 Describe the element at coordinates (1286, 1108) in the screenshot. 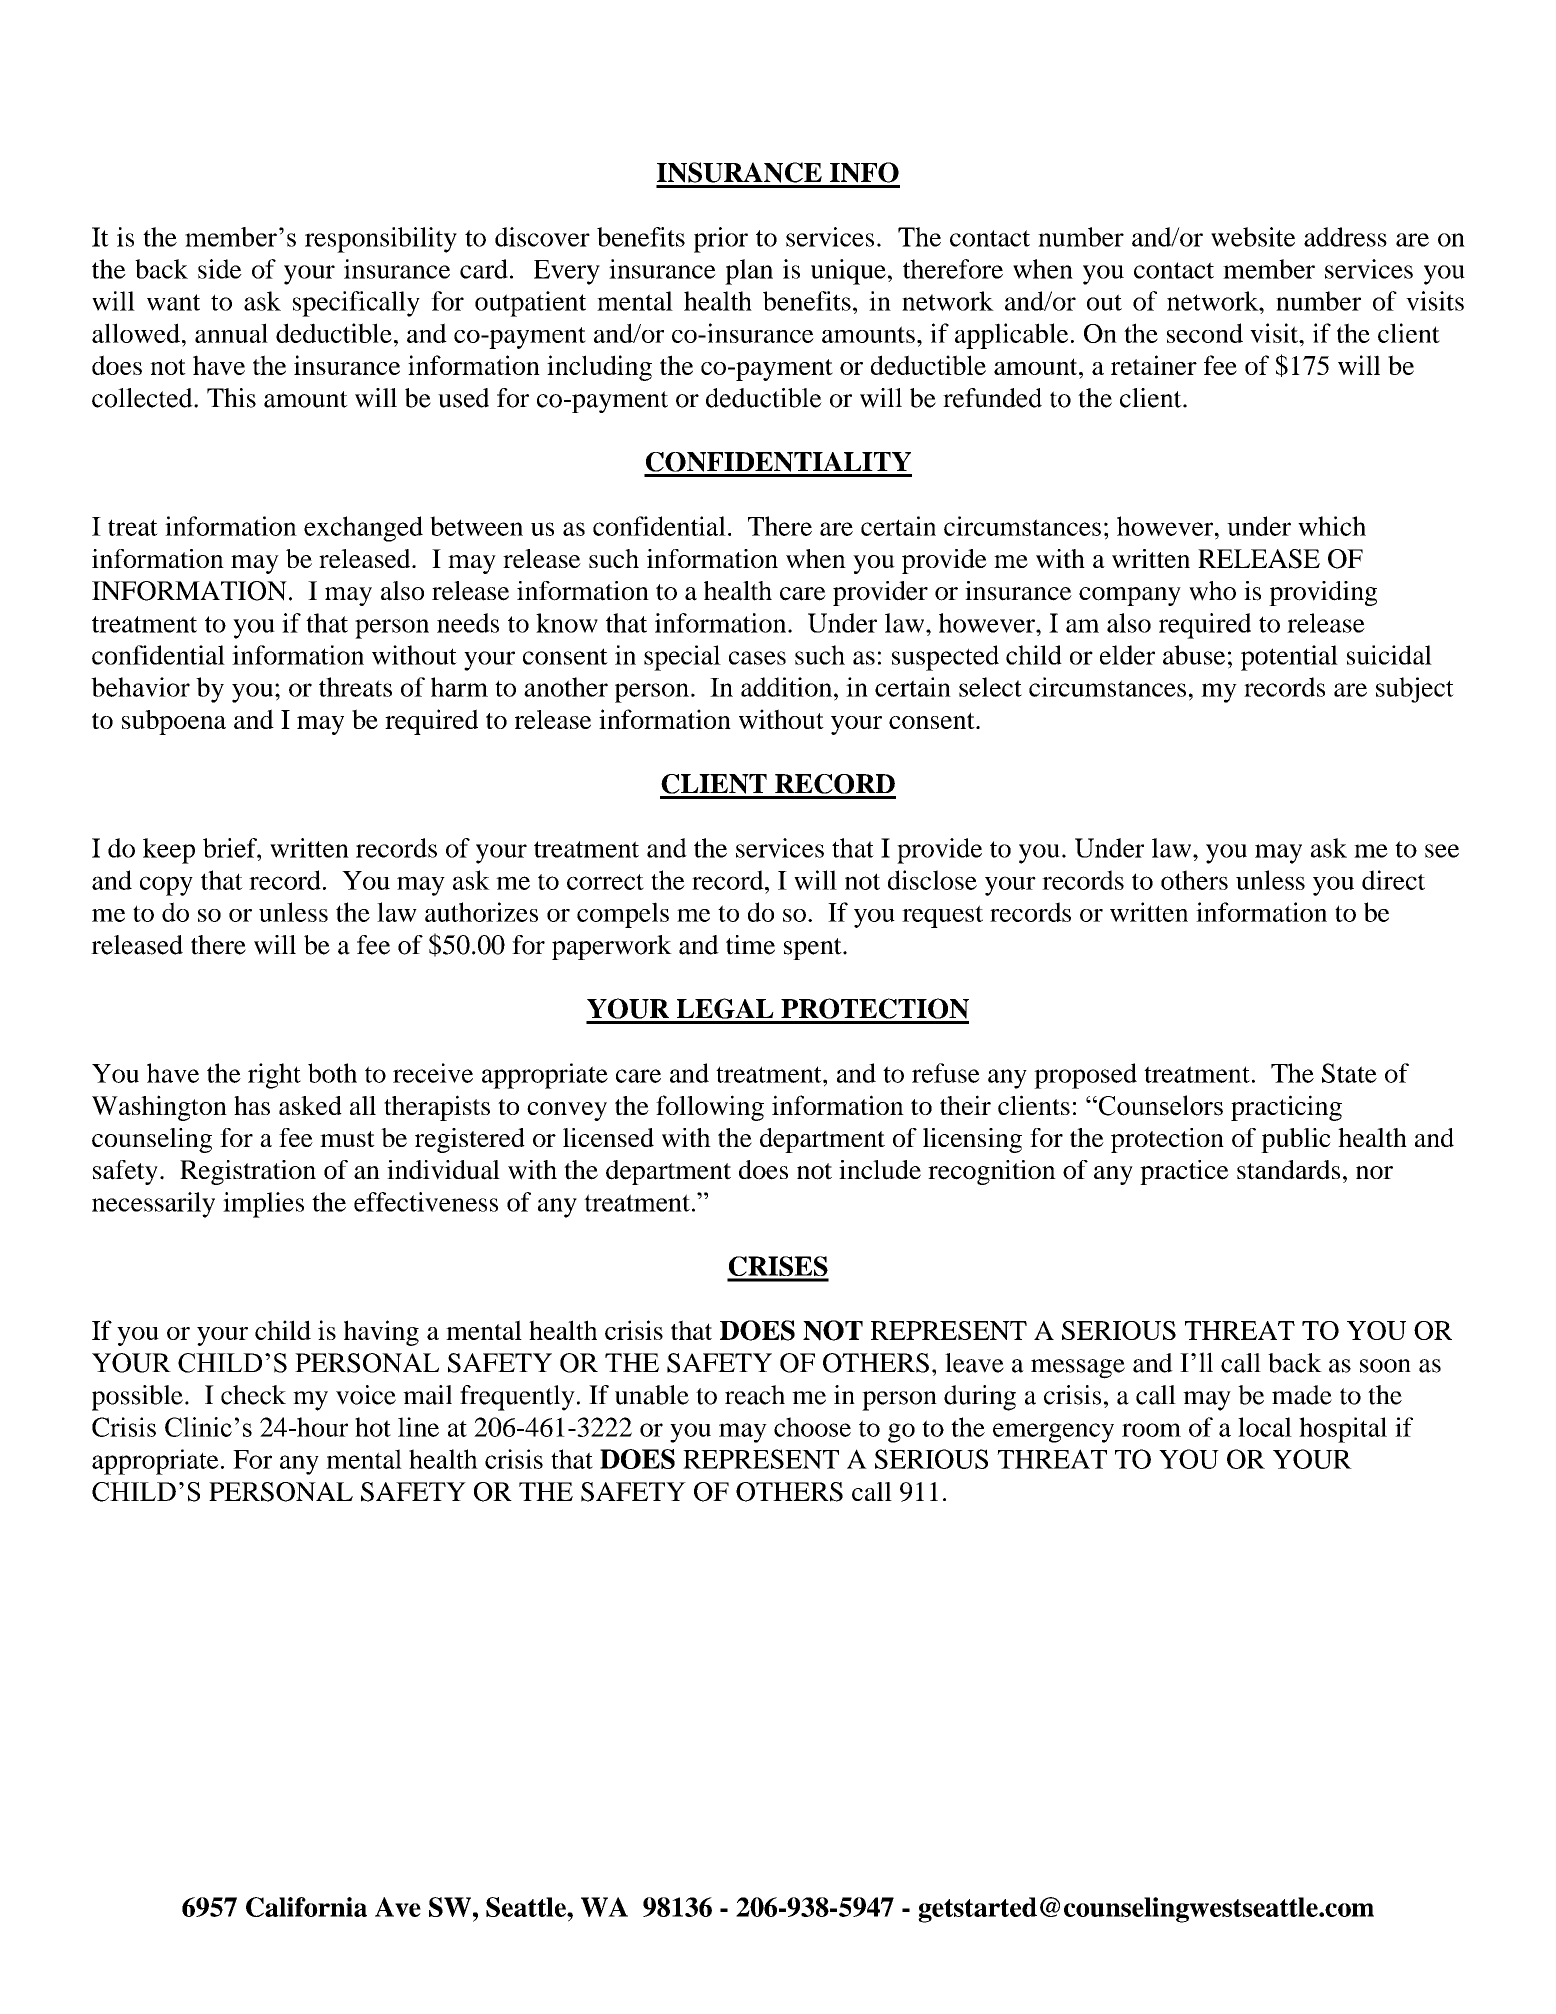

I see `practicing` at that location.
